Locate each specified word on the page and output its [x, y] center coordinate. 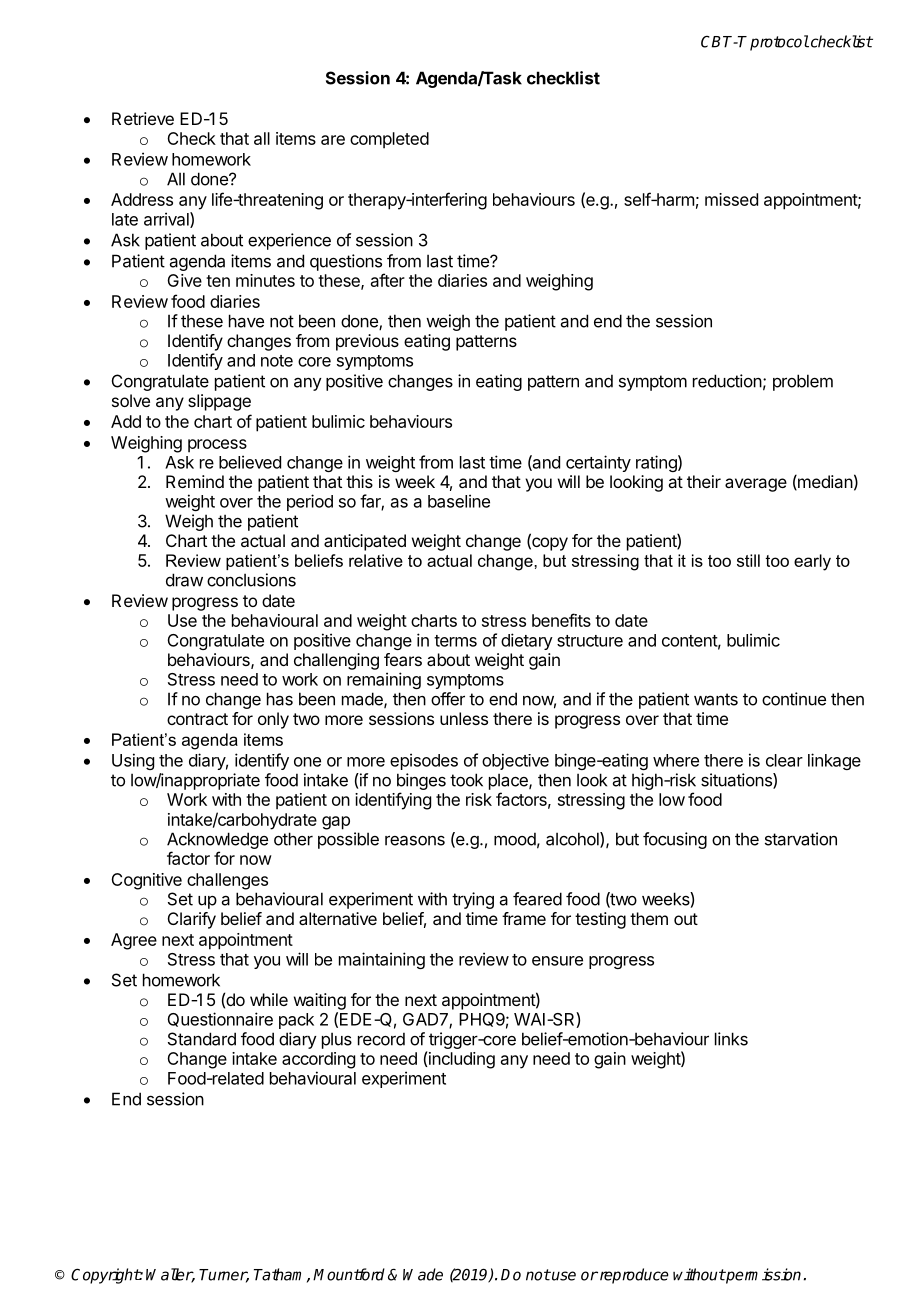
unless [464, 718]
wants [716, 699]
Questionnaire [220, 1019]
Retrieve [143, 118]
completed [389, 140]
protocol [779, 43]
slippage [219, 402]
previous [367, 342]
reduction [727, 381]
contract [197, 719]
